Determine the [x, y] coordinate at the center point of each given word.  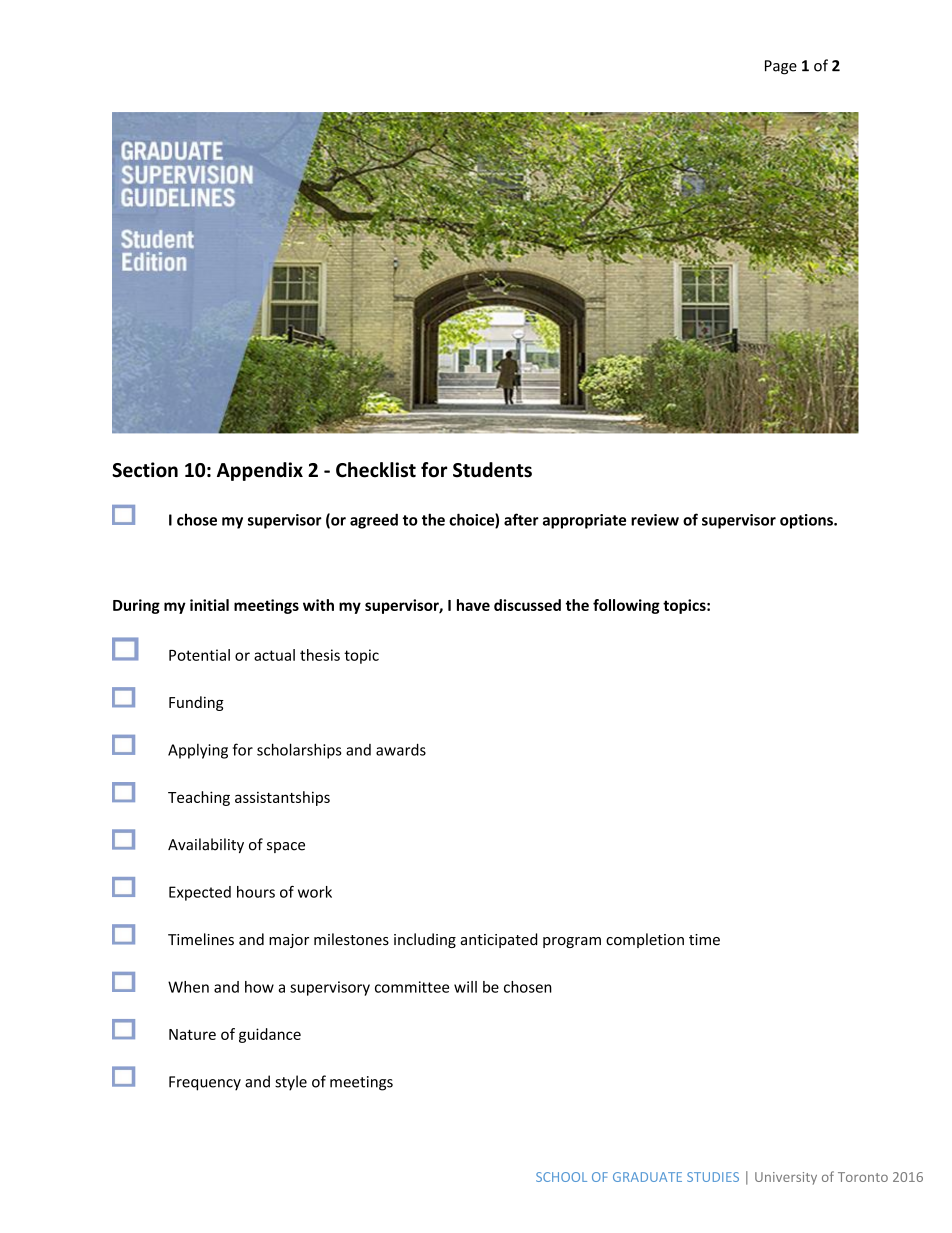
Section [145, 470]
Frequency [205, 1083]
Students [492, 470]
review [655, 520]
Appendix [260, 471]
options [807, 521]
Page [781, 67]
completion [645, 940]
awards [401, 749]
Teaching [199, 798]
